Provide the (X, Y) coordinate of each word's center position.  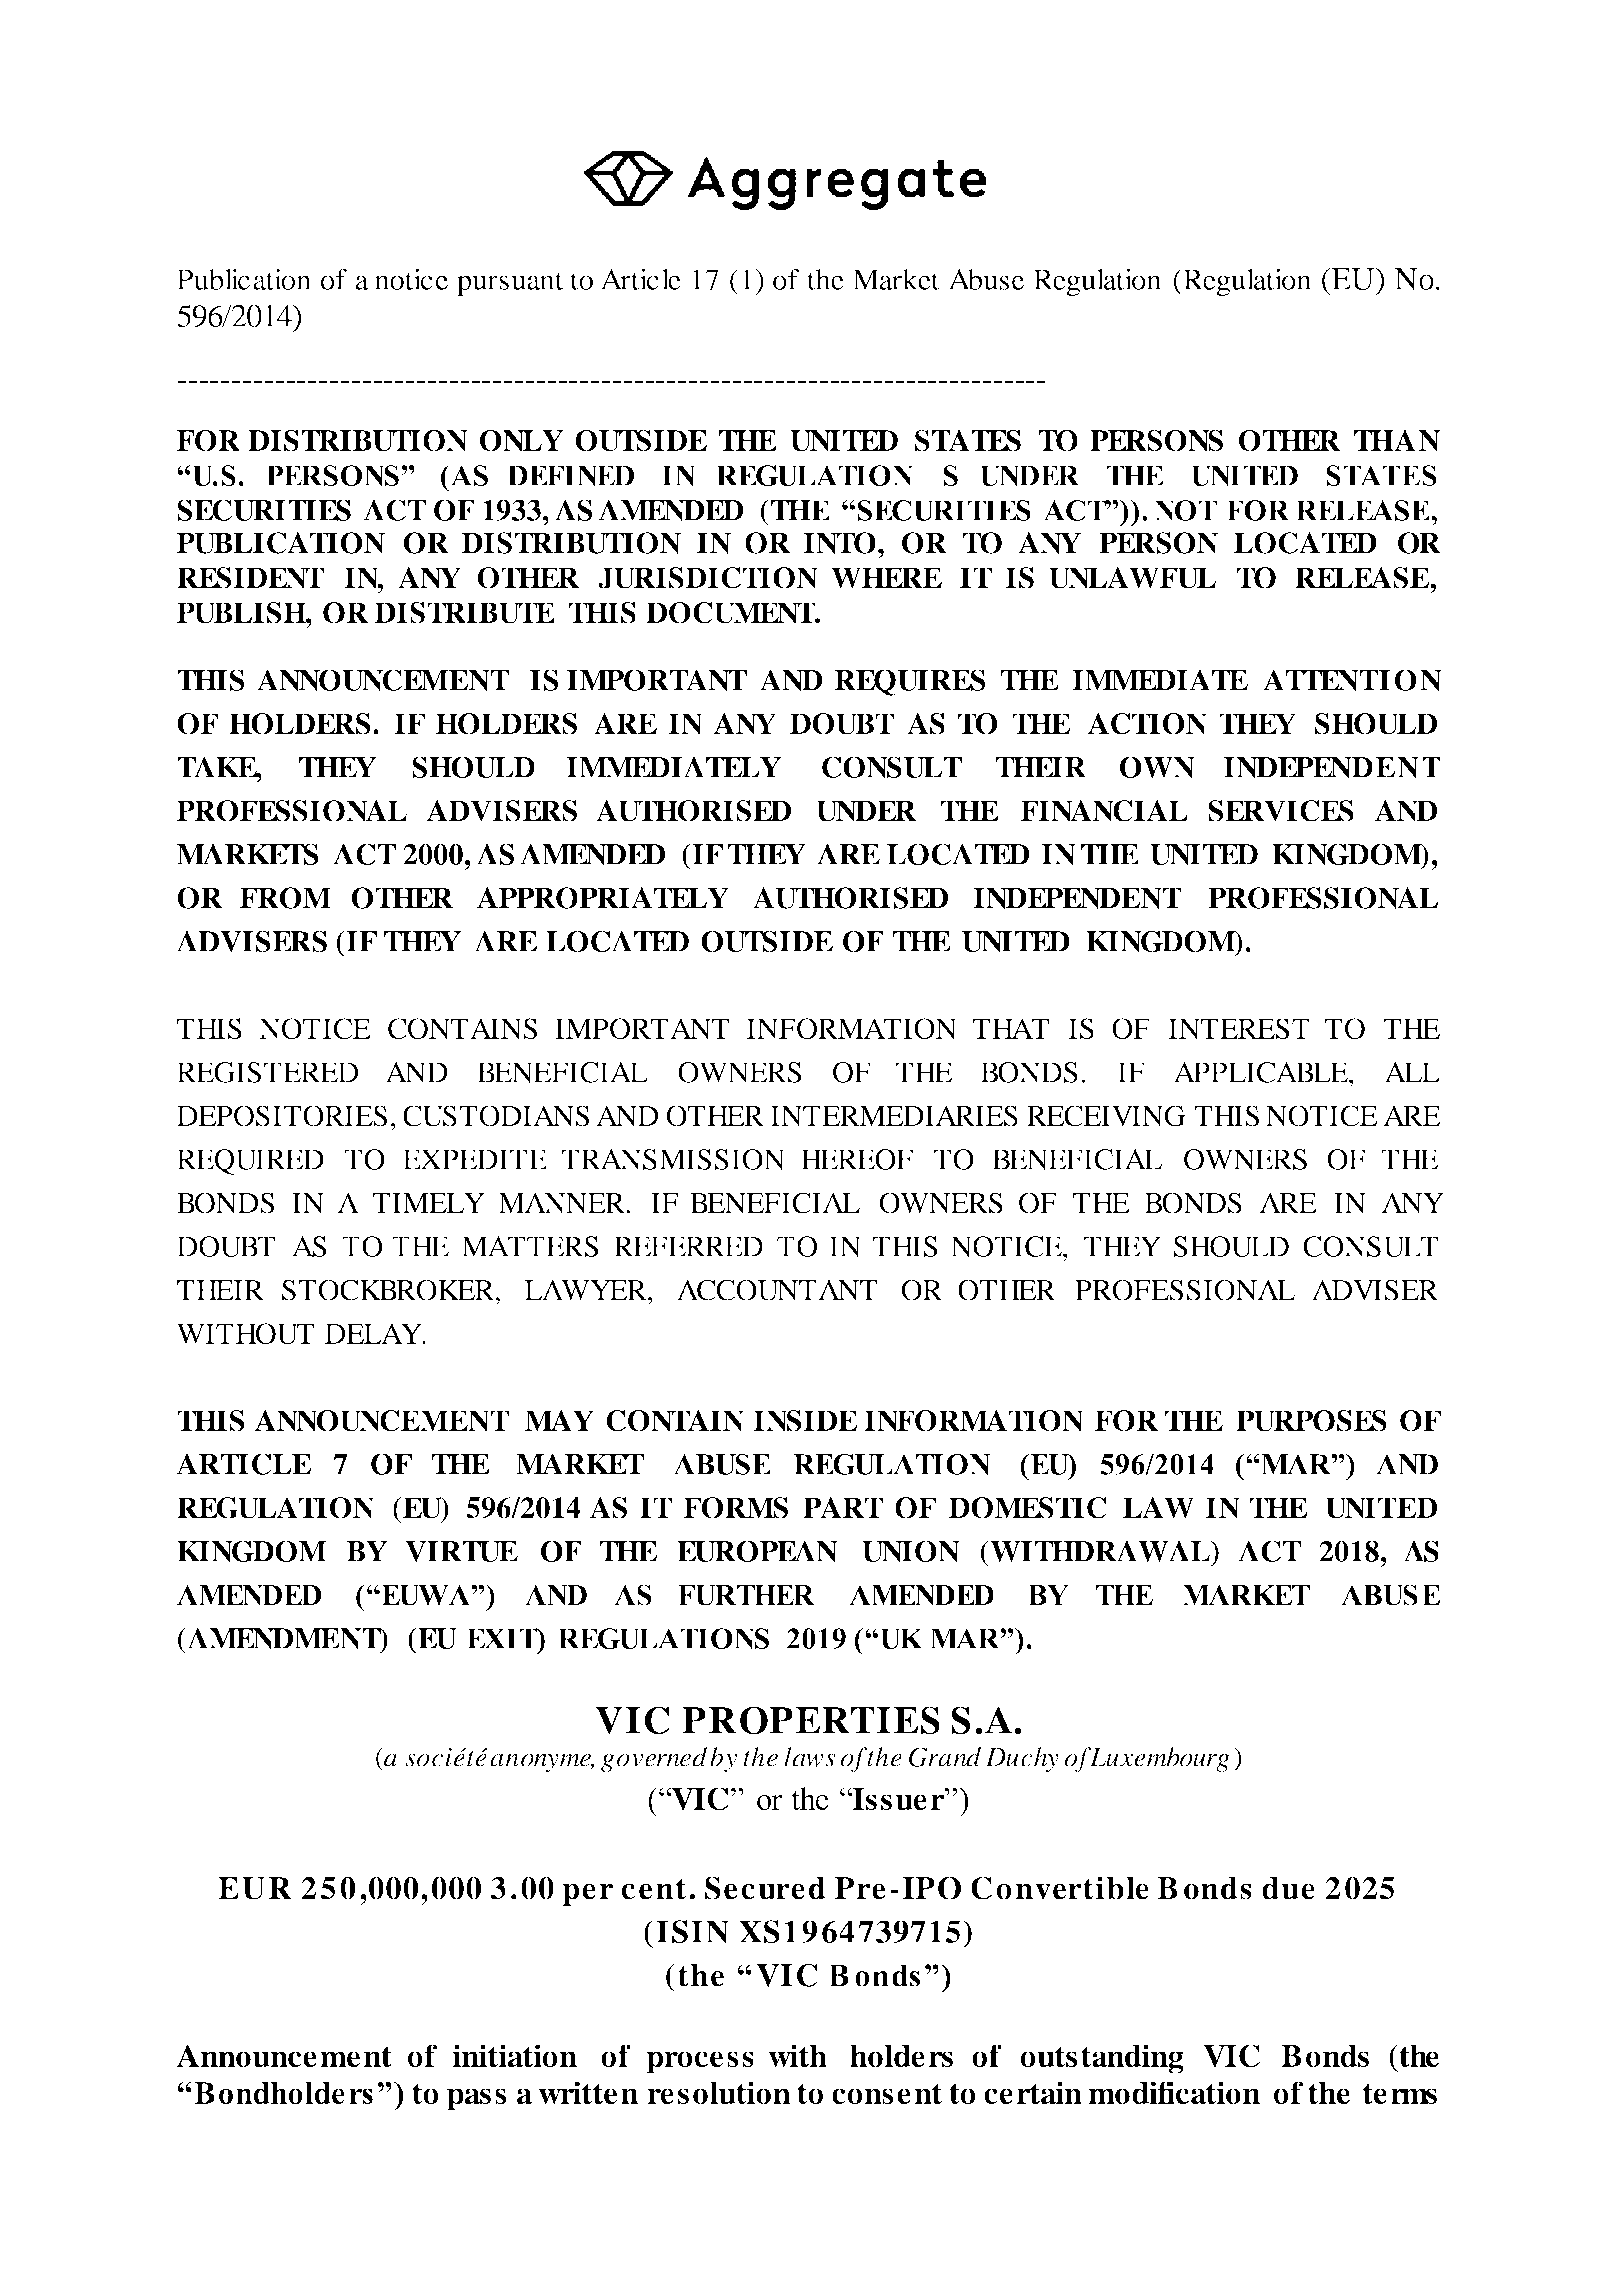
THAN (1397, 441)
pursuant (510, 284)
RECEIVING (1106, 1116)
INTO (839, 543)
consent (887, 2094)
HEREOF (857, 1159)
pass (476, 2099)
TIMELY (428, 1203)
